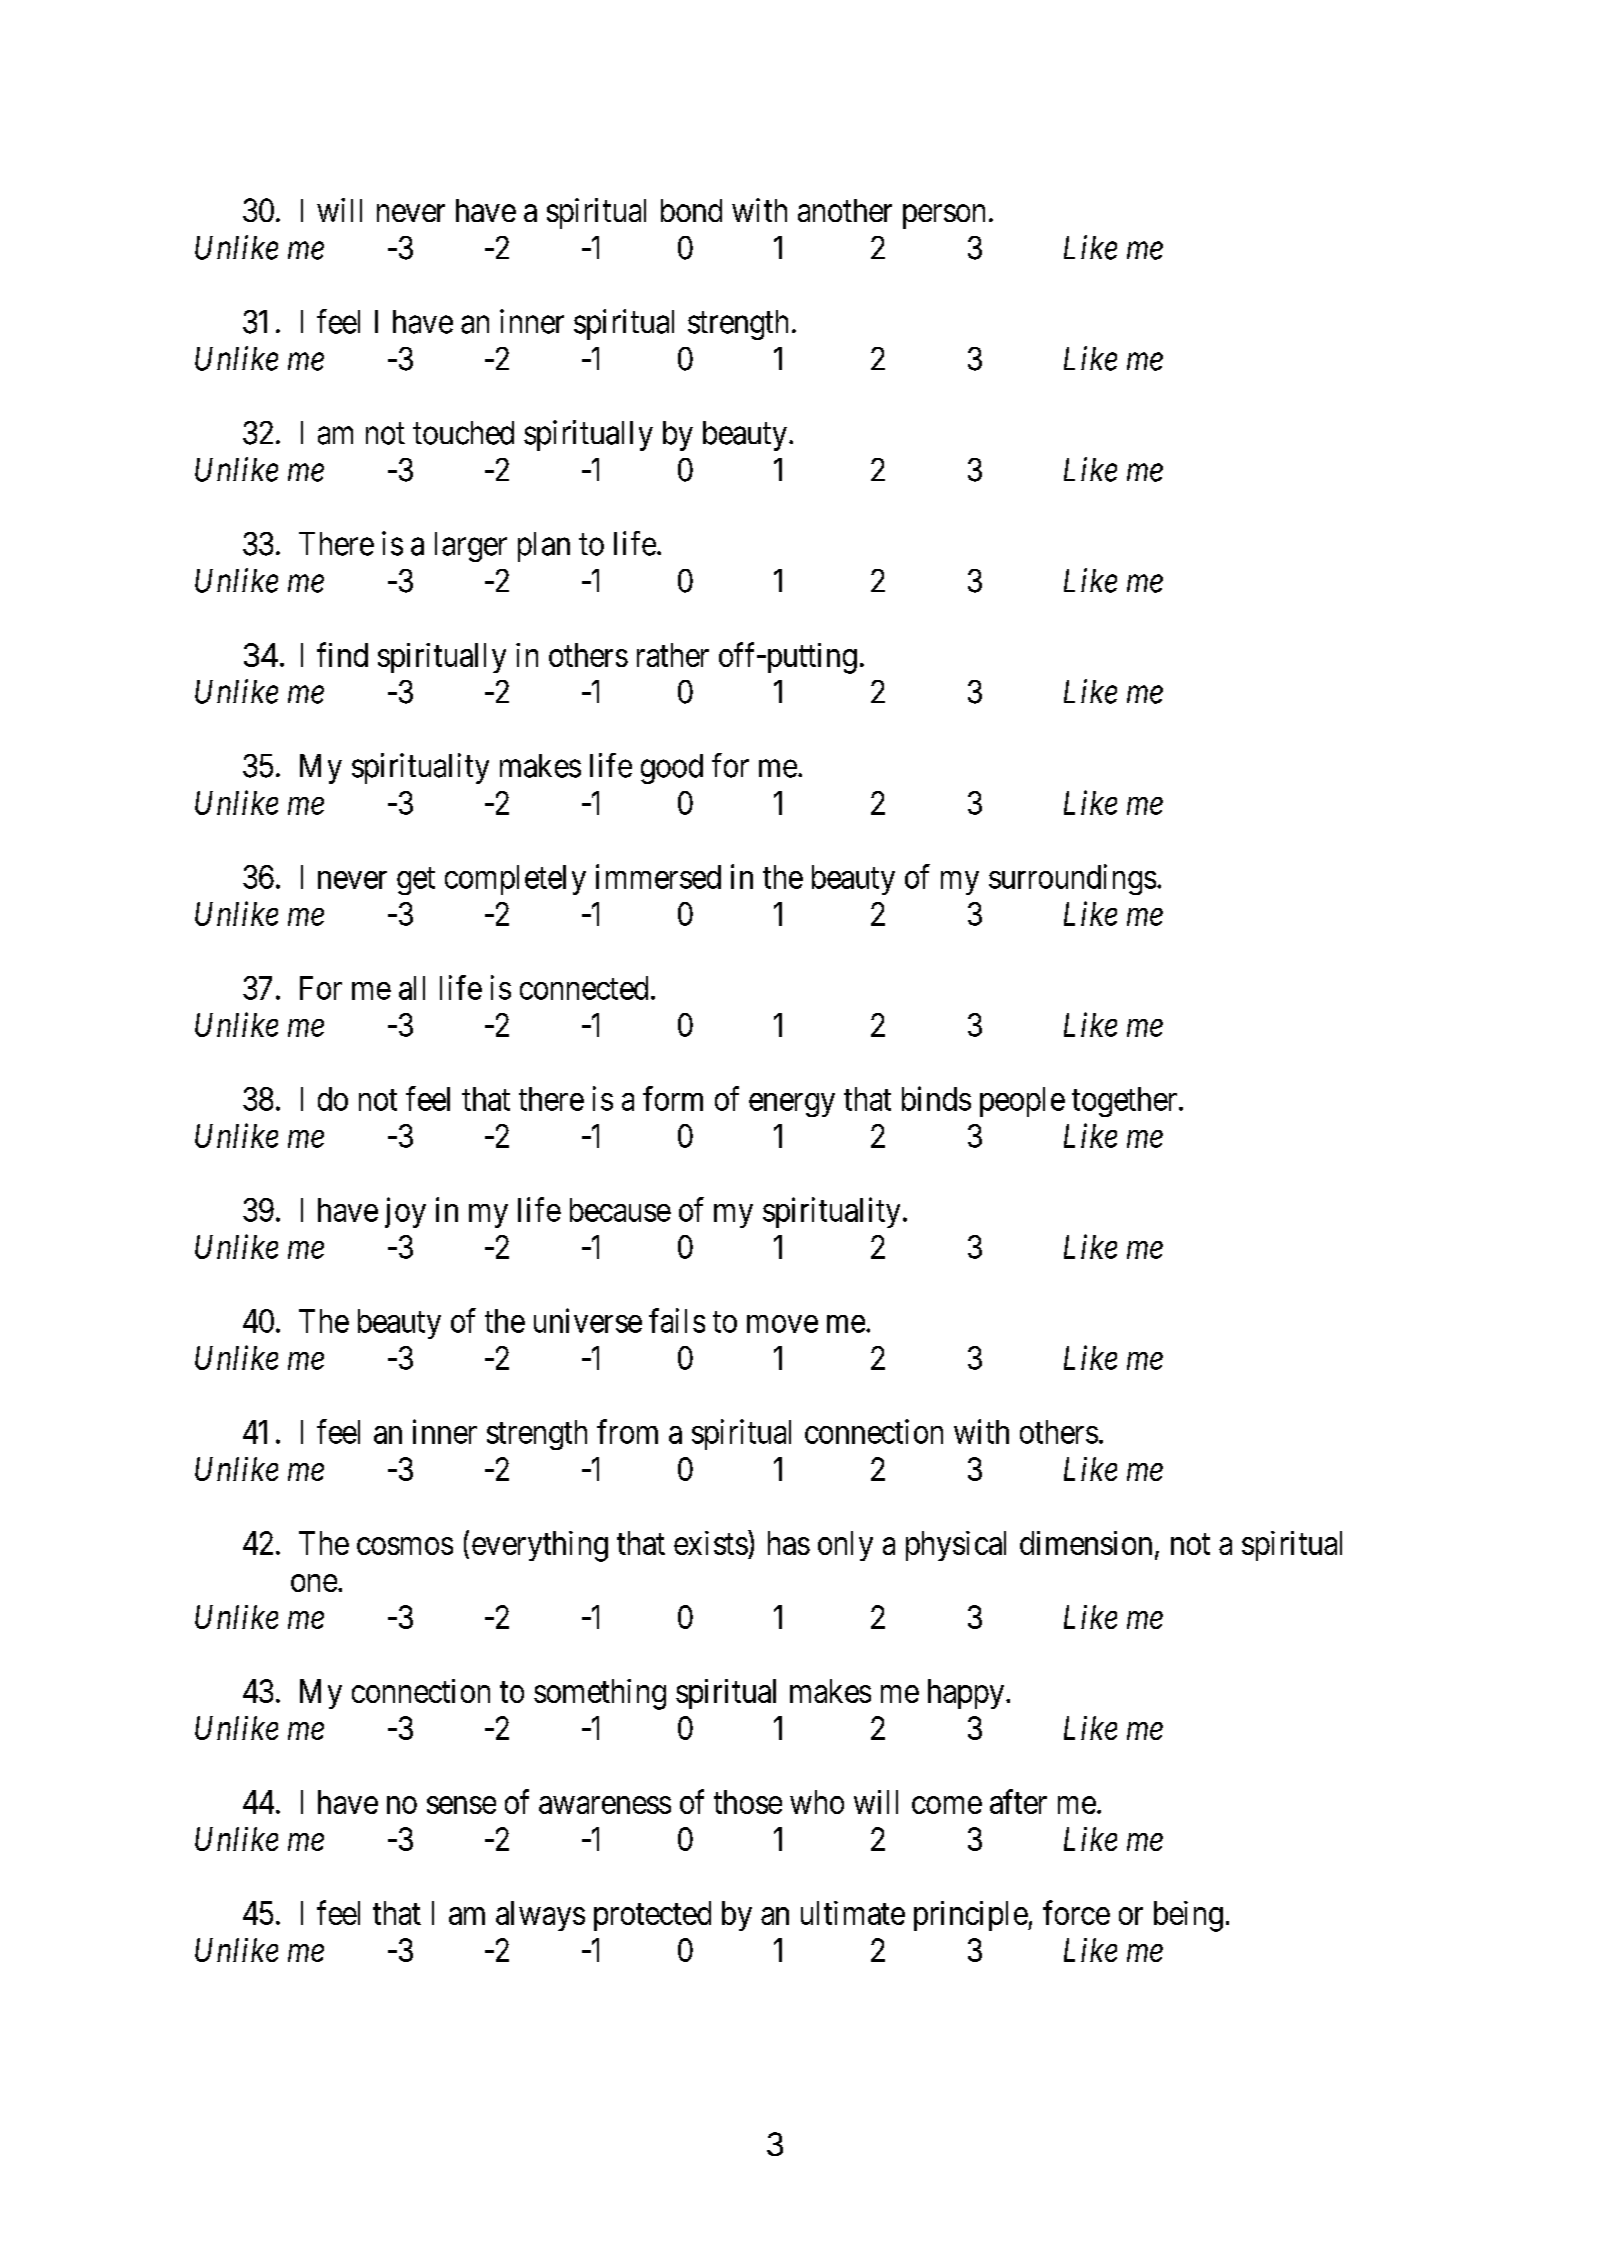 This document has height=2258, width=1597. Describe the element at coordinates (944, 217) in the document. I see `person` at that location.
